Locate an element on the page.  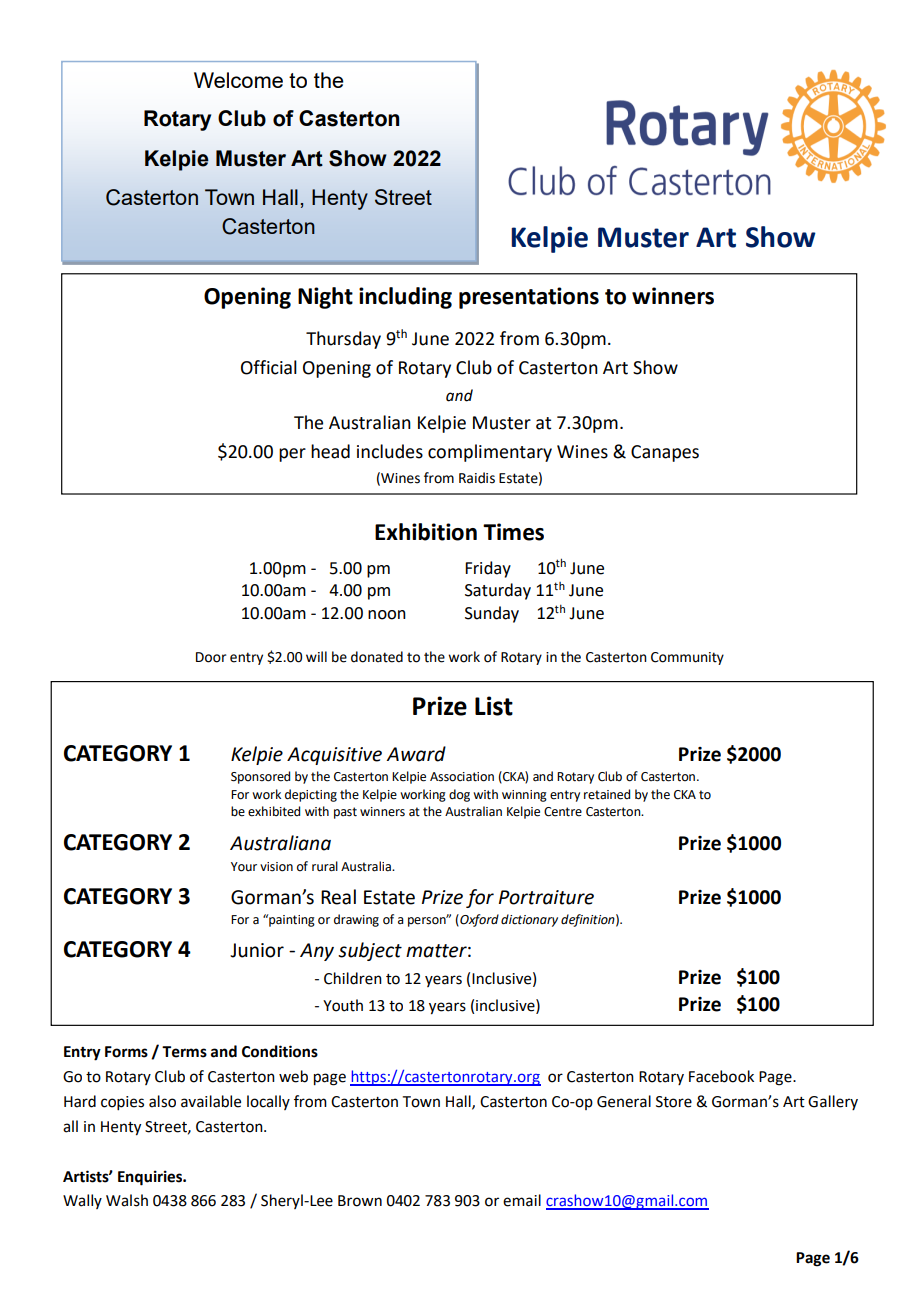
complimentary is located at coordinates (490, 453).
